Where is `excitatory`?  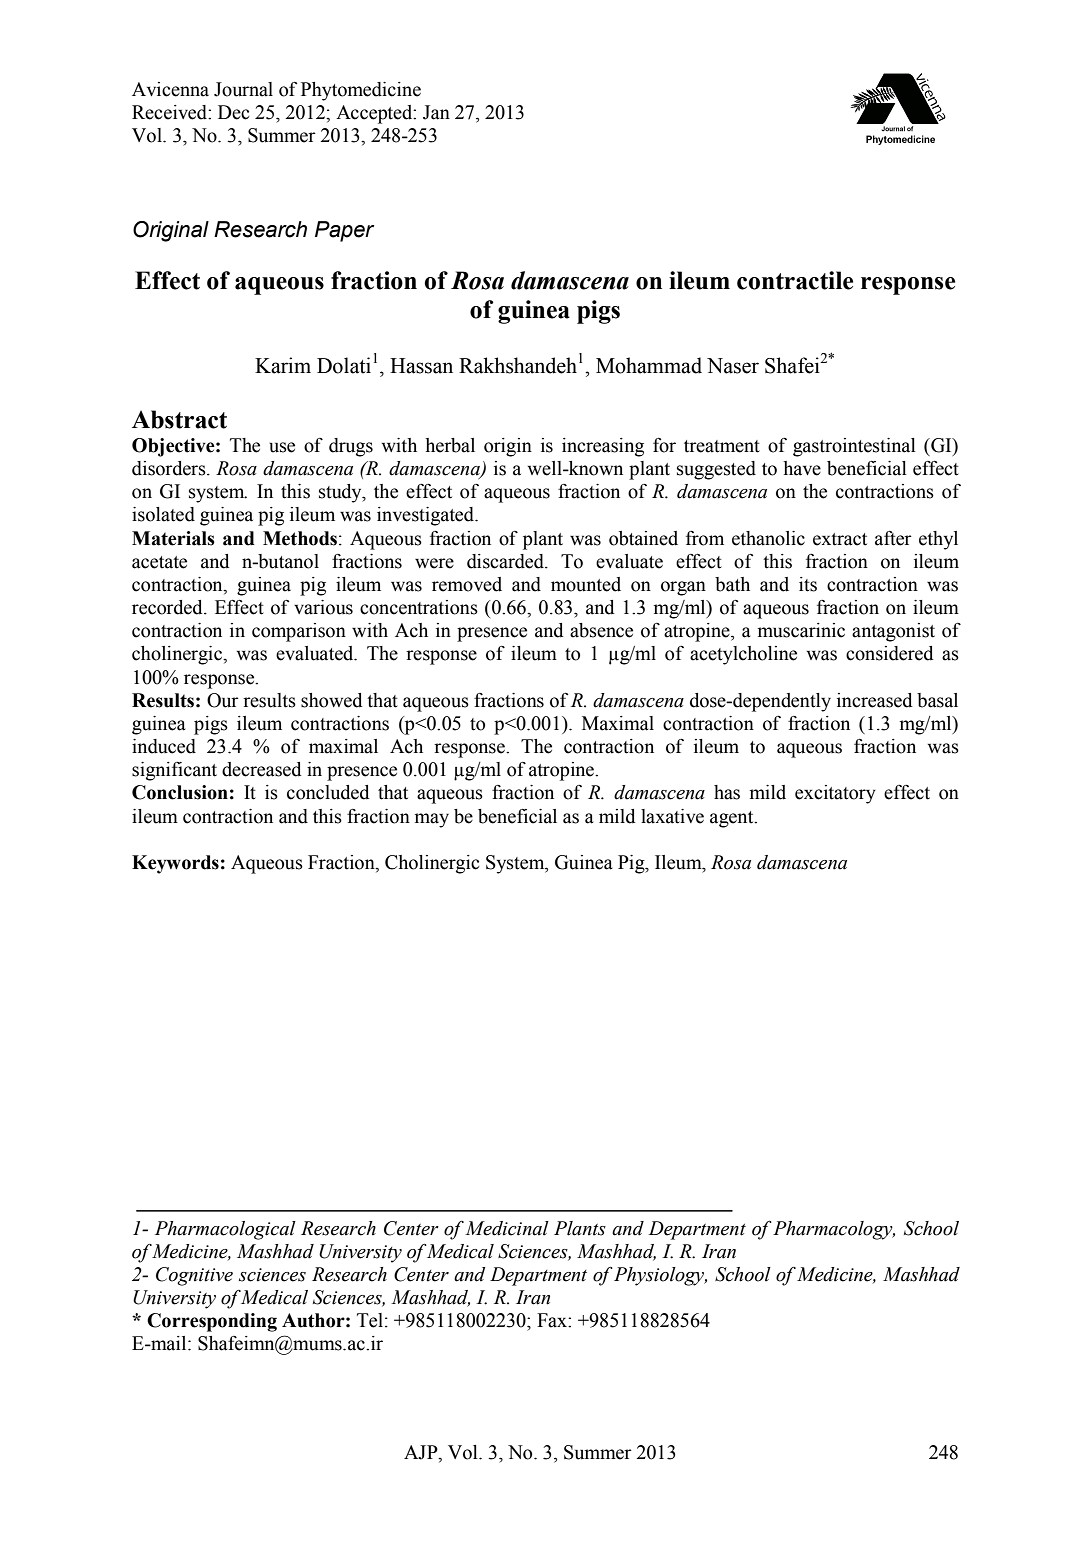 excitatory is located at coordinates (835, 794).
